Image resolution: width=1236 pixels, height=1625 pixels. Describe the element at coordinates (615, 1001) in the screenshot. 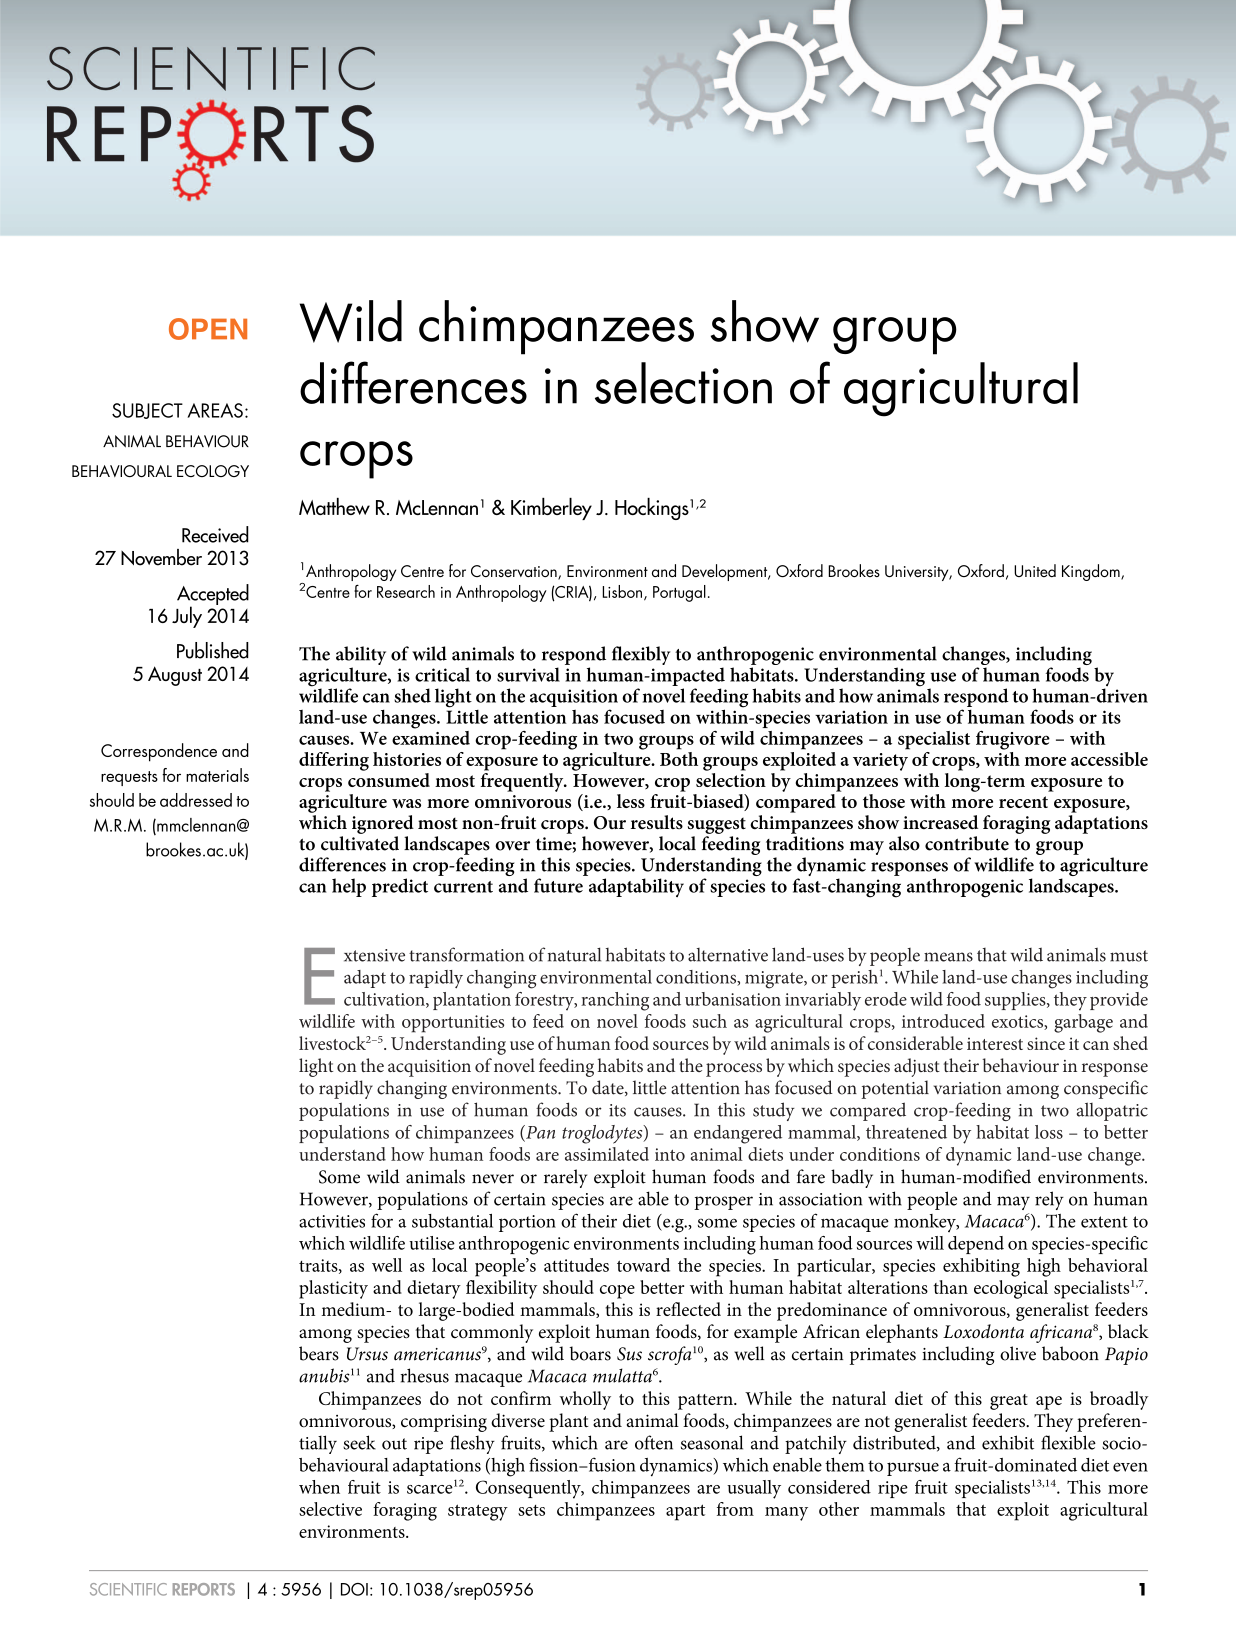

I see `ranching` at that location.
